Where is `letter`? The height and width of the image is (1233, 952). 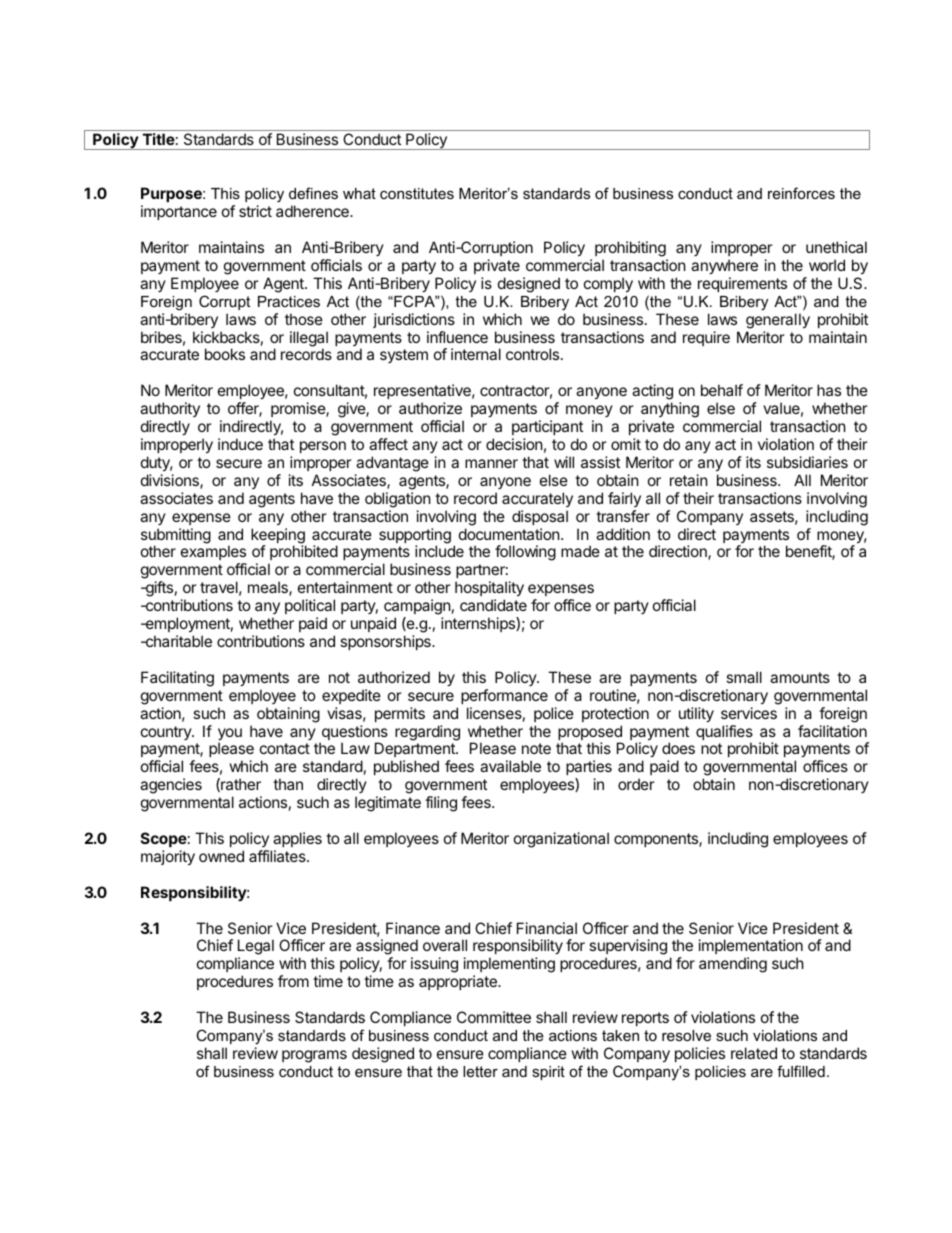
letter is located at coordinates (480, 1071).
